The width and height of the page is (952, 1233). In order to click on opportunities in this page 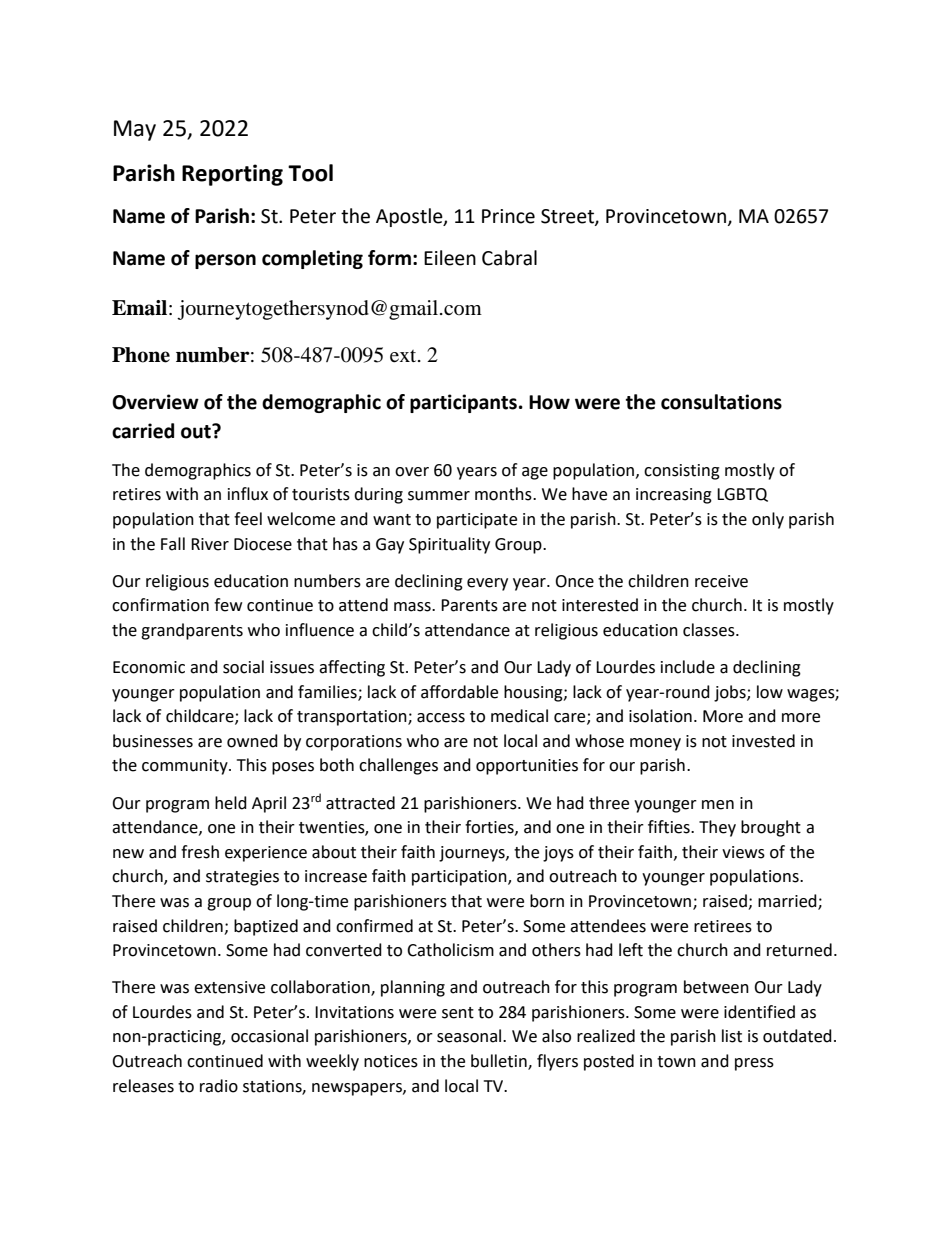, I will do `click(527, 767)`.
